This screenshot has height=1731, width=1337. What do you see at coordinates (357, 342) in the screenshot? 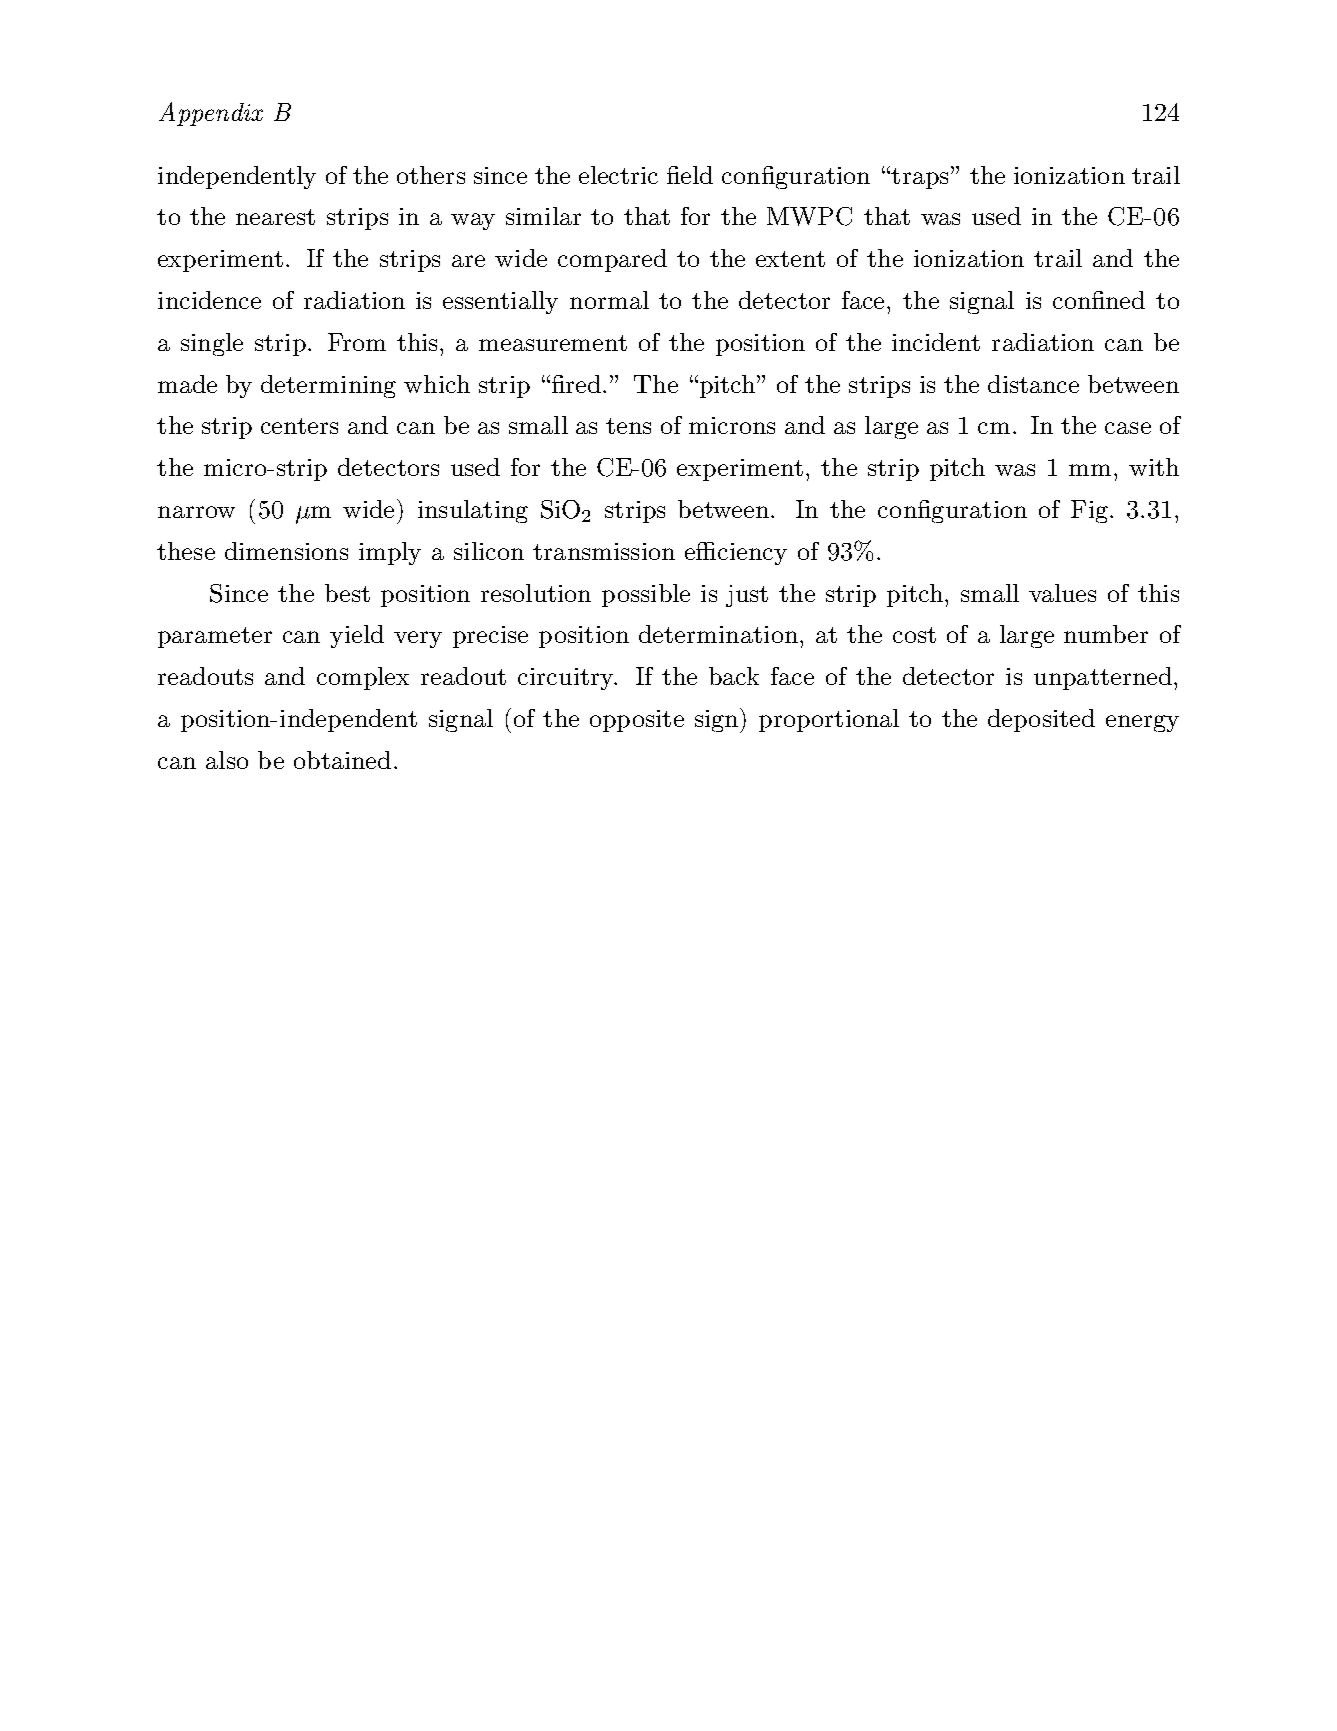
I see `From` at bounding box center [357, 342].
